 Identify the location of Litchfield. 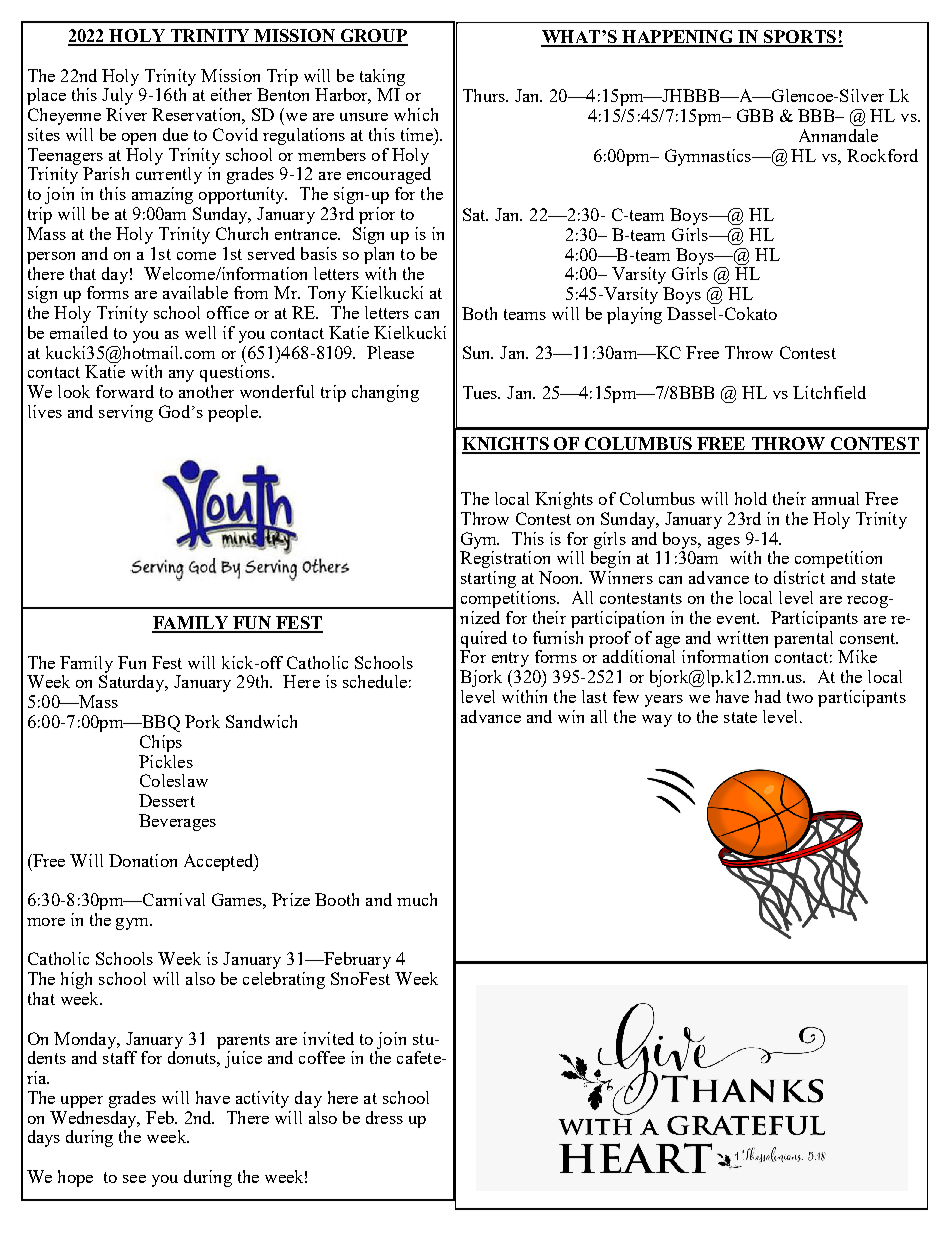
(829, 392).
